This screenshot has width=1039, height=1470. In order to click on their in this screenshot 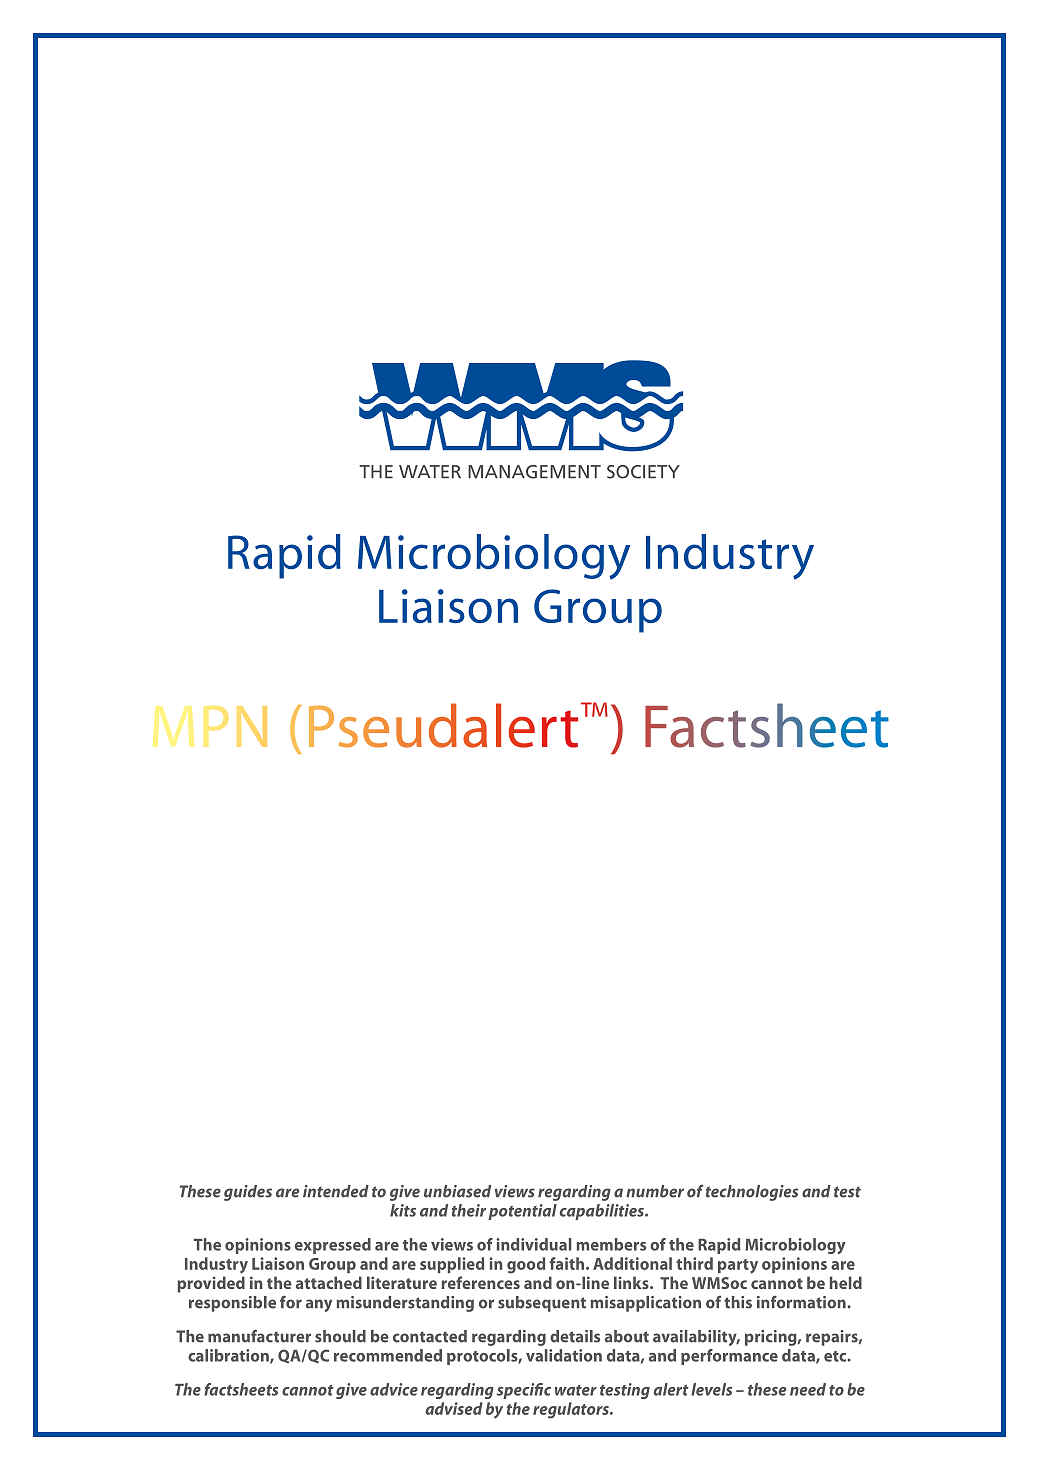, I will do `click(469, 1210)`.
